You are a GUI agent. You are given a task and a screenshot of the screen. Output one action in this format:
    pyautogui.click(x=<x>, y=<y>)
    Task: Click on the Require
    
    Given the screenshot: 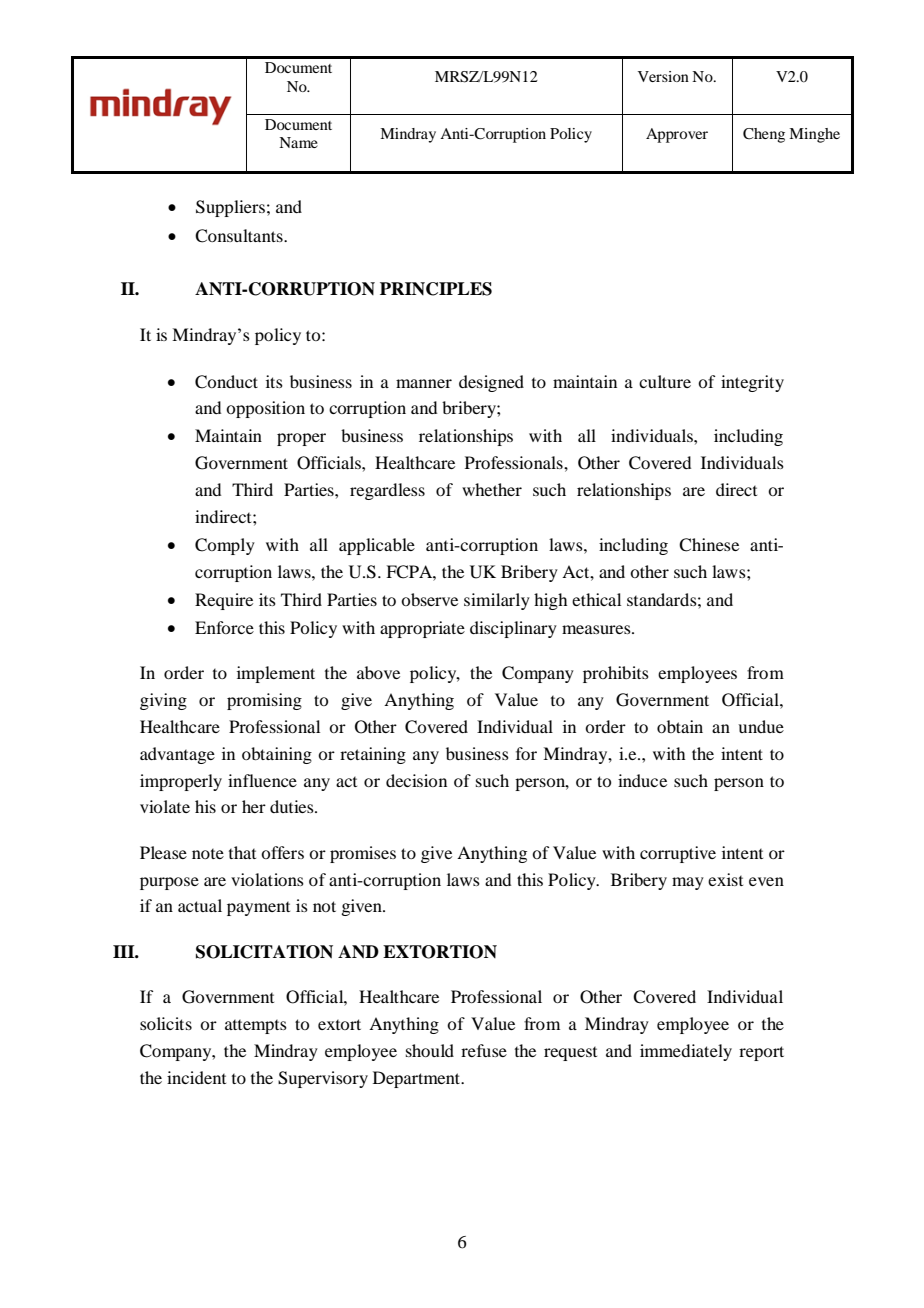 What is the action you would take?
    pyautogui.click(x=224, y=601)
